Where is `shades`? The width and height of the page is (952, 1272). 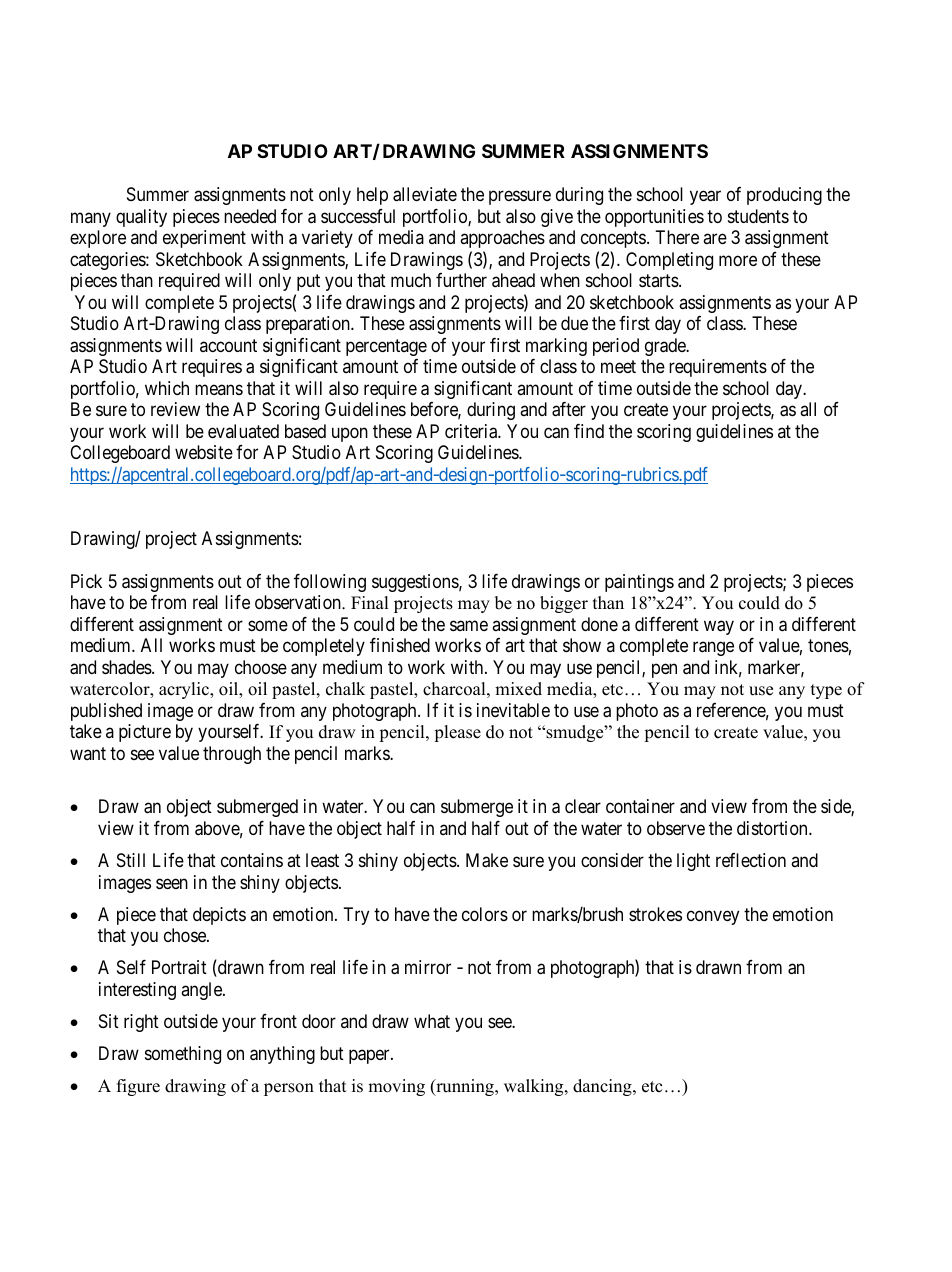
shades is located at coordinates (127, 667).
